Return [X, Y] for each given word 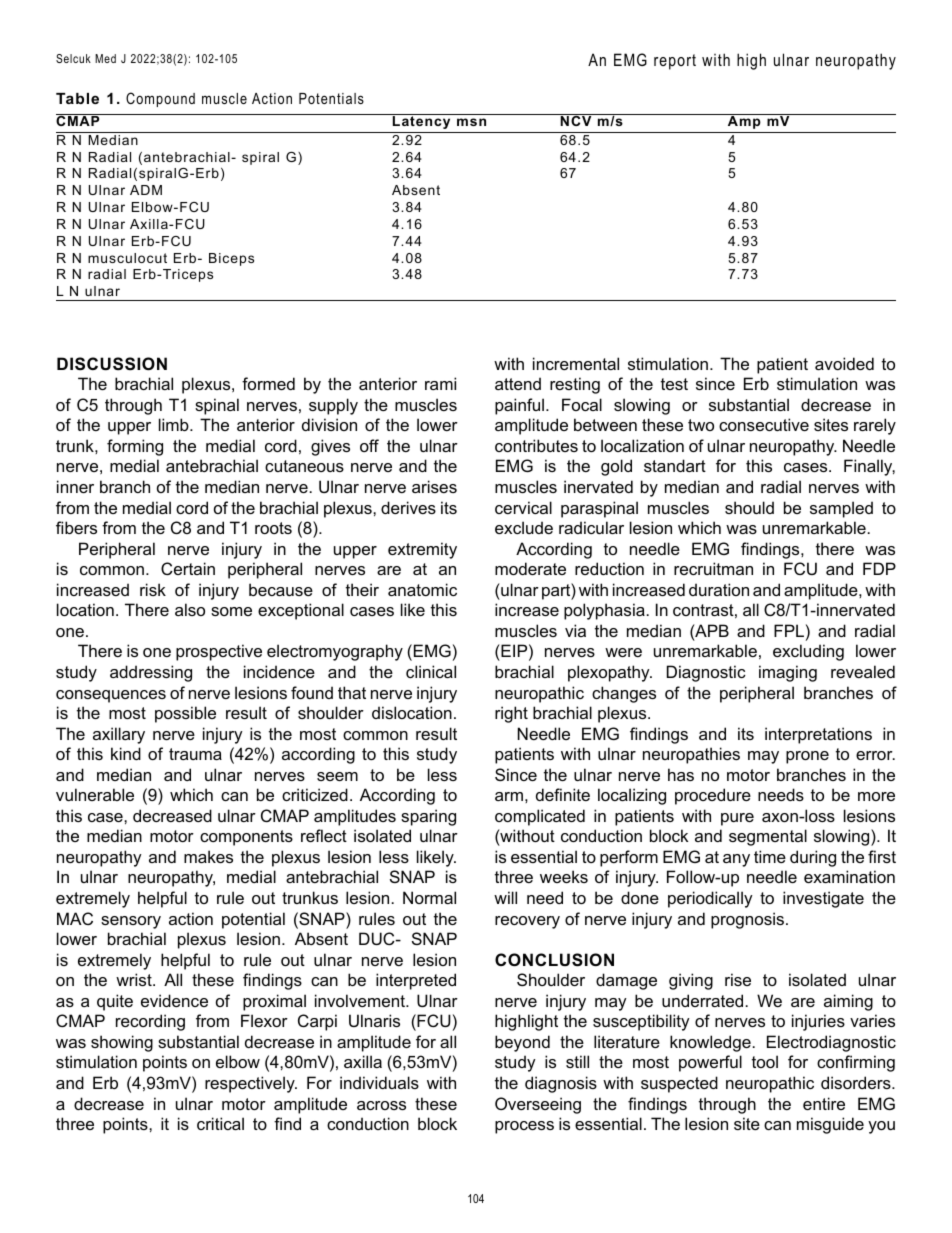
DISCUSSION [112, 364]
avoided [844, 363]
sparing [428, 817]
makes [208, 856]
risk [153, 589]
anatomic [422, 589]
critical [220, 1123]
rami [440, 383]
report [675, 62]
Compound [160, 99]
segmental [768, 837]
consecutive [764, 424]
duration [719, 589]
